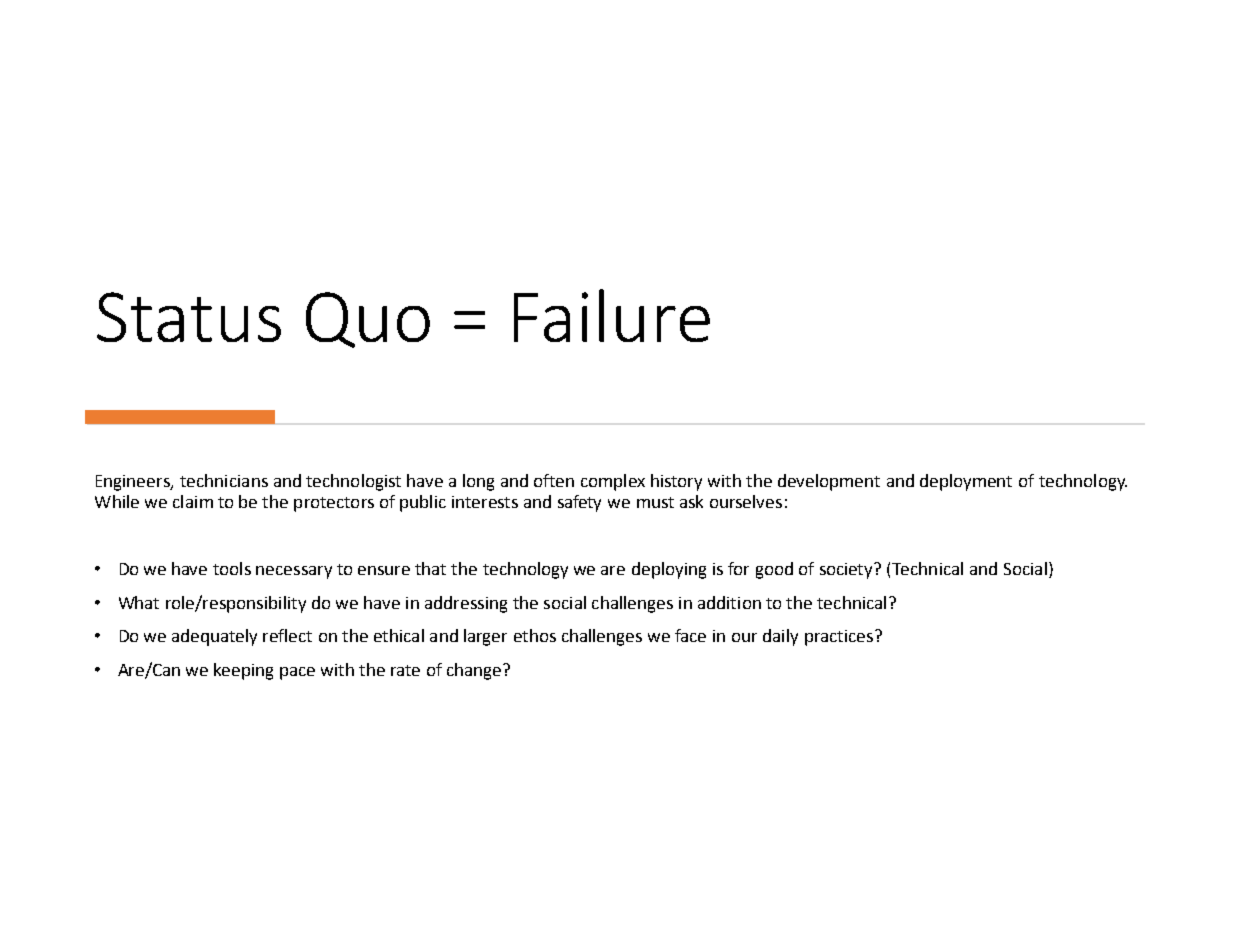 This document has width=1233, height=952. Describe the element at coordinates (612, 315) in the document. I see `Failure` at that location.
